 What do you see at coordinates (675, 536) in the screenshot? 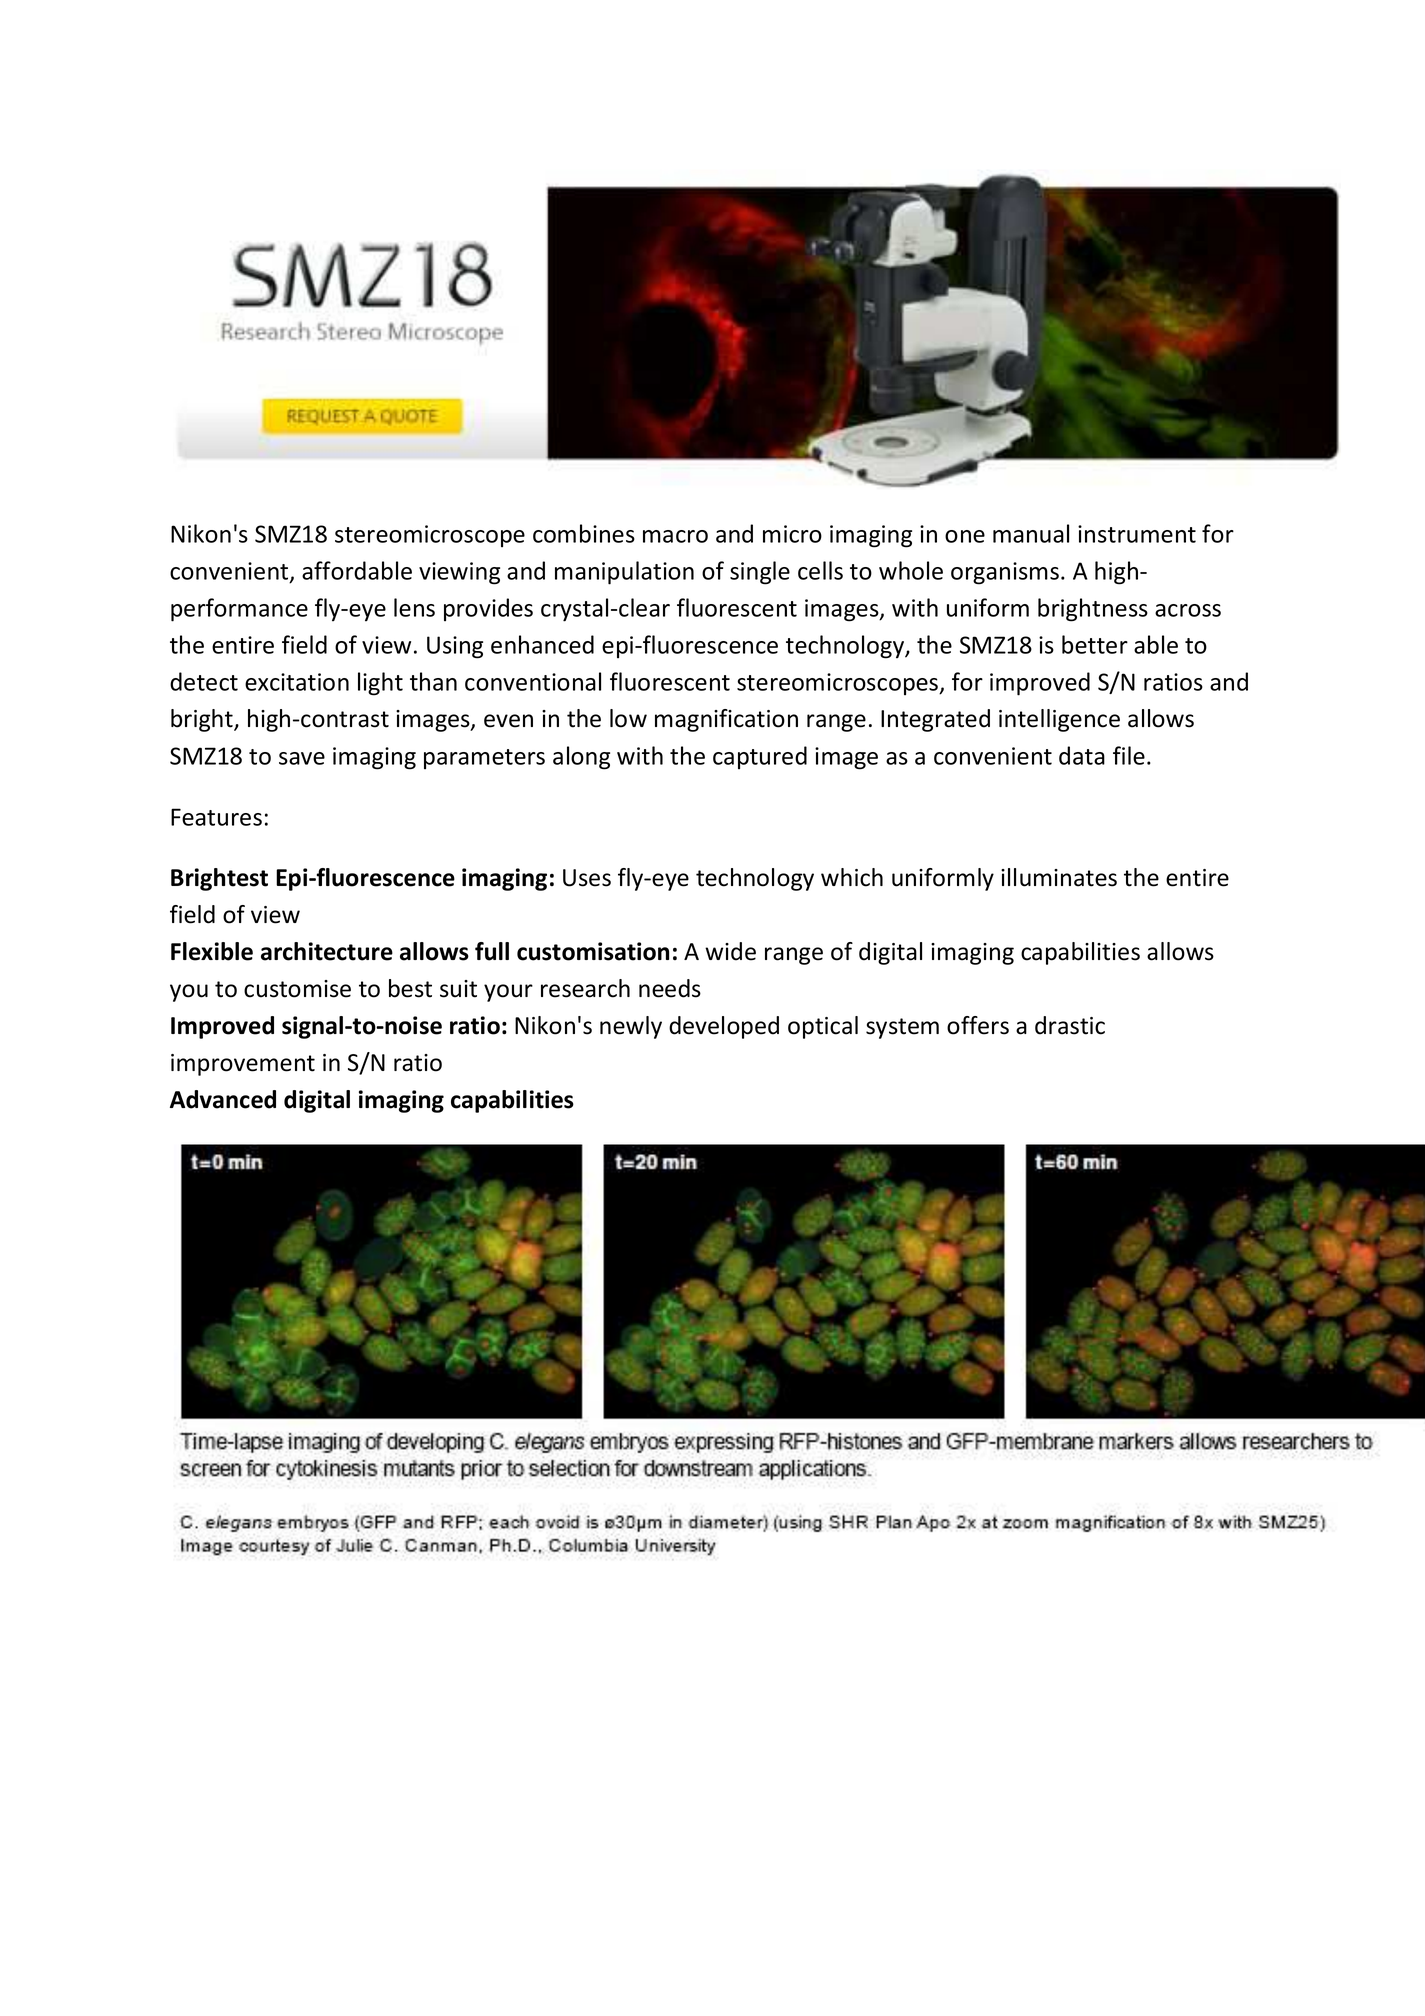
I see `macro` at bounding box center [675, 536].
